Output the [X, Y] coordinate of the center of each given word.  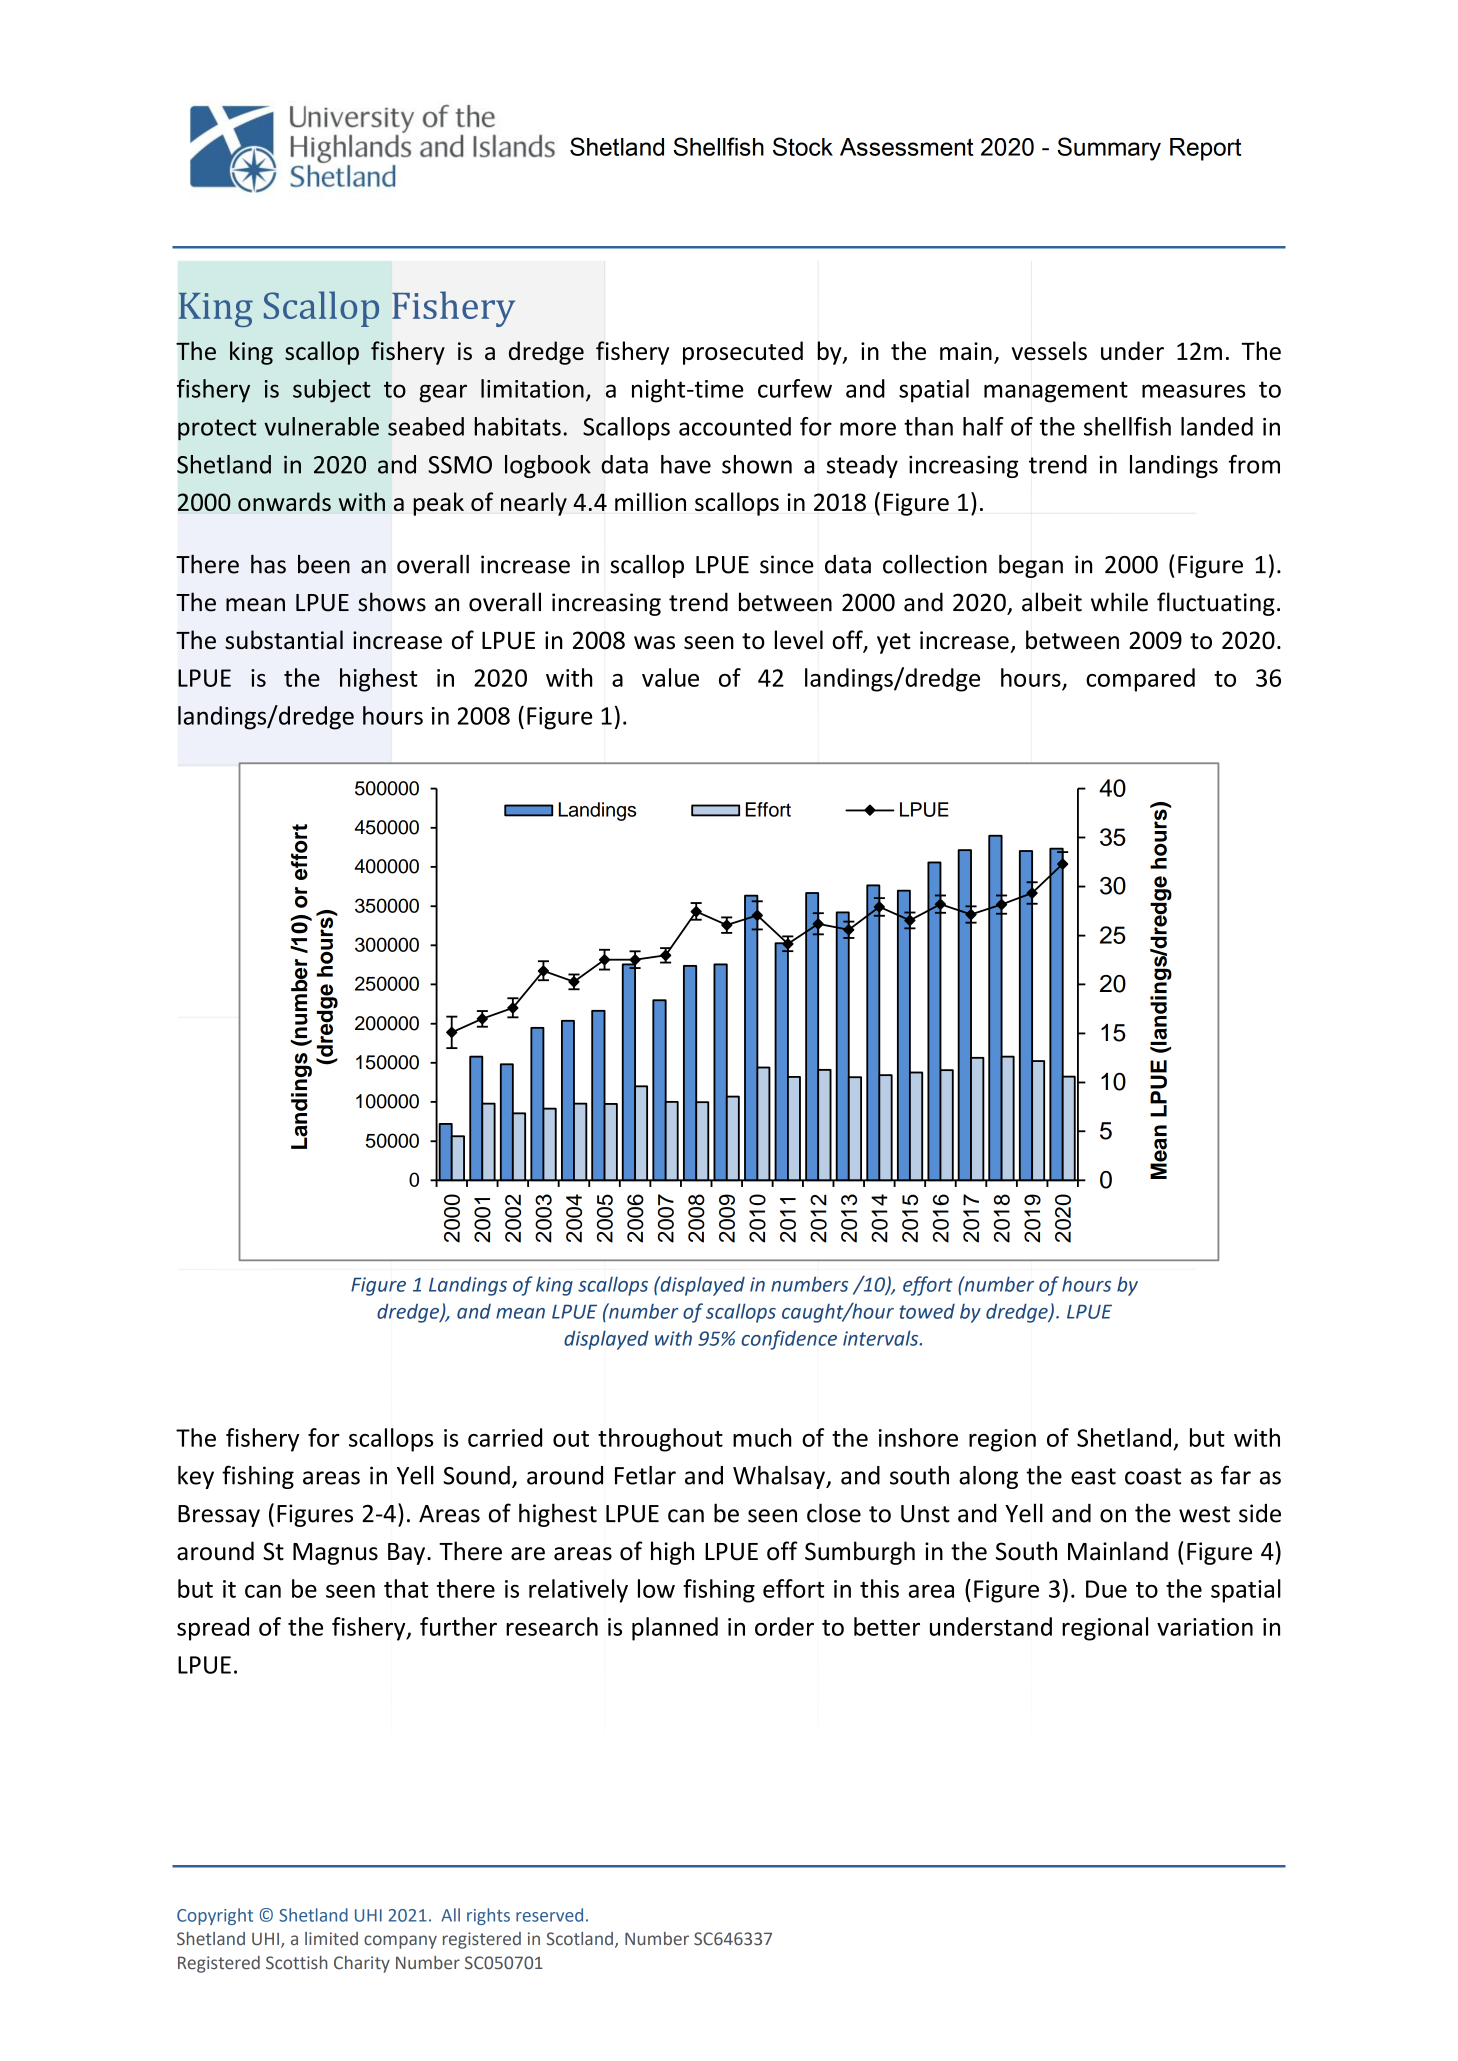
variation [1205, 1627]
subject [332, 391]
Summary [1109, 149]
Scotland [579, 1939]
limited [331, 1939]
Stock [803, 146]
